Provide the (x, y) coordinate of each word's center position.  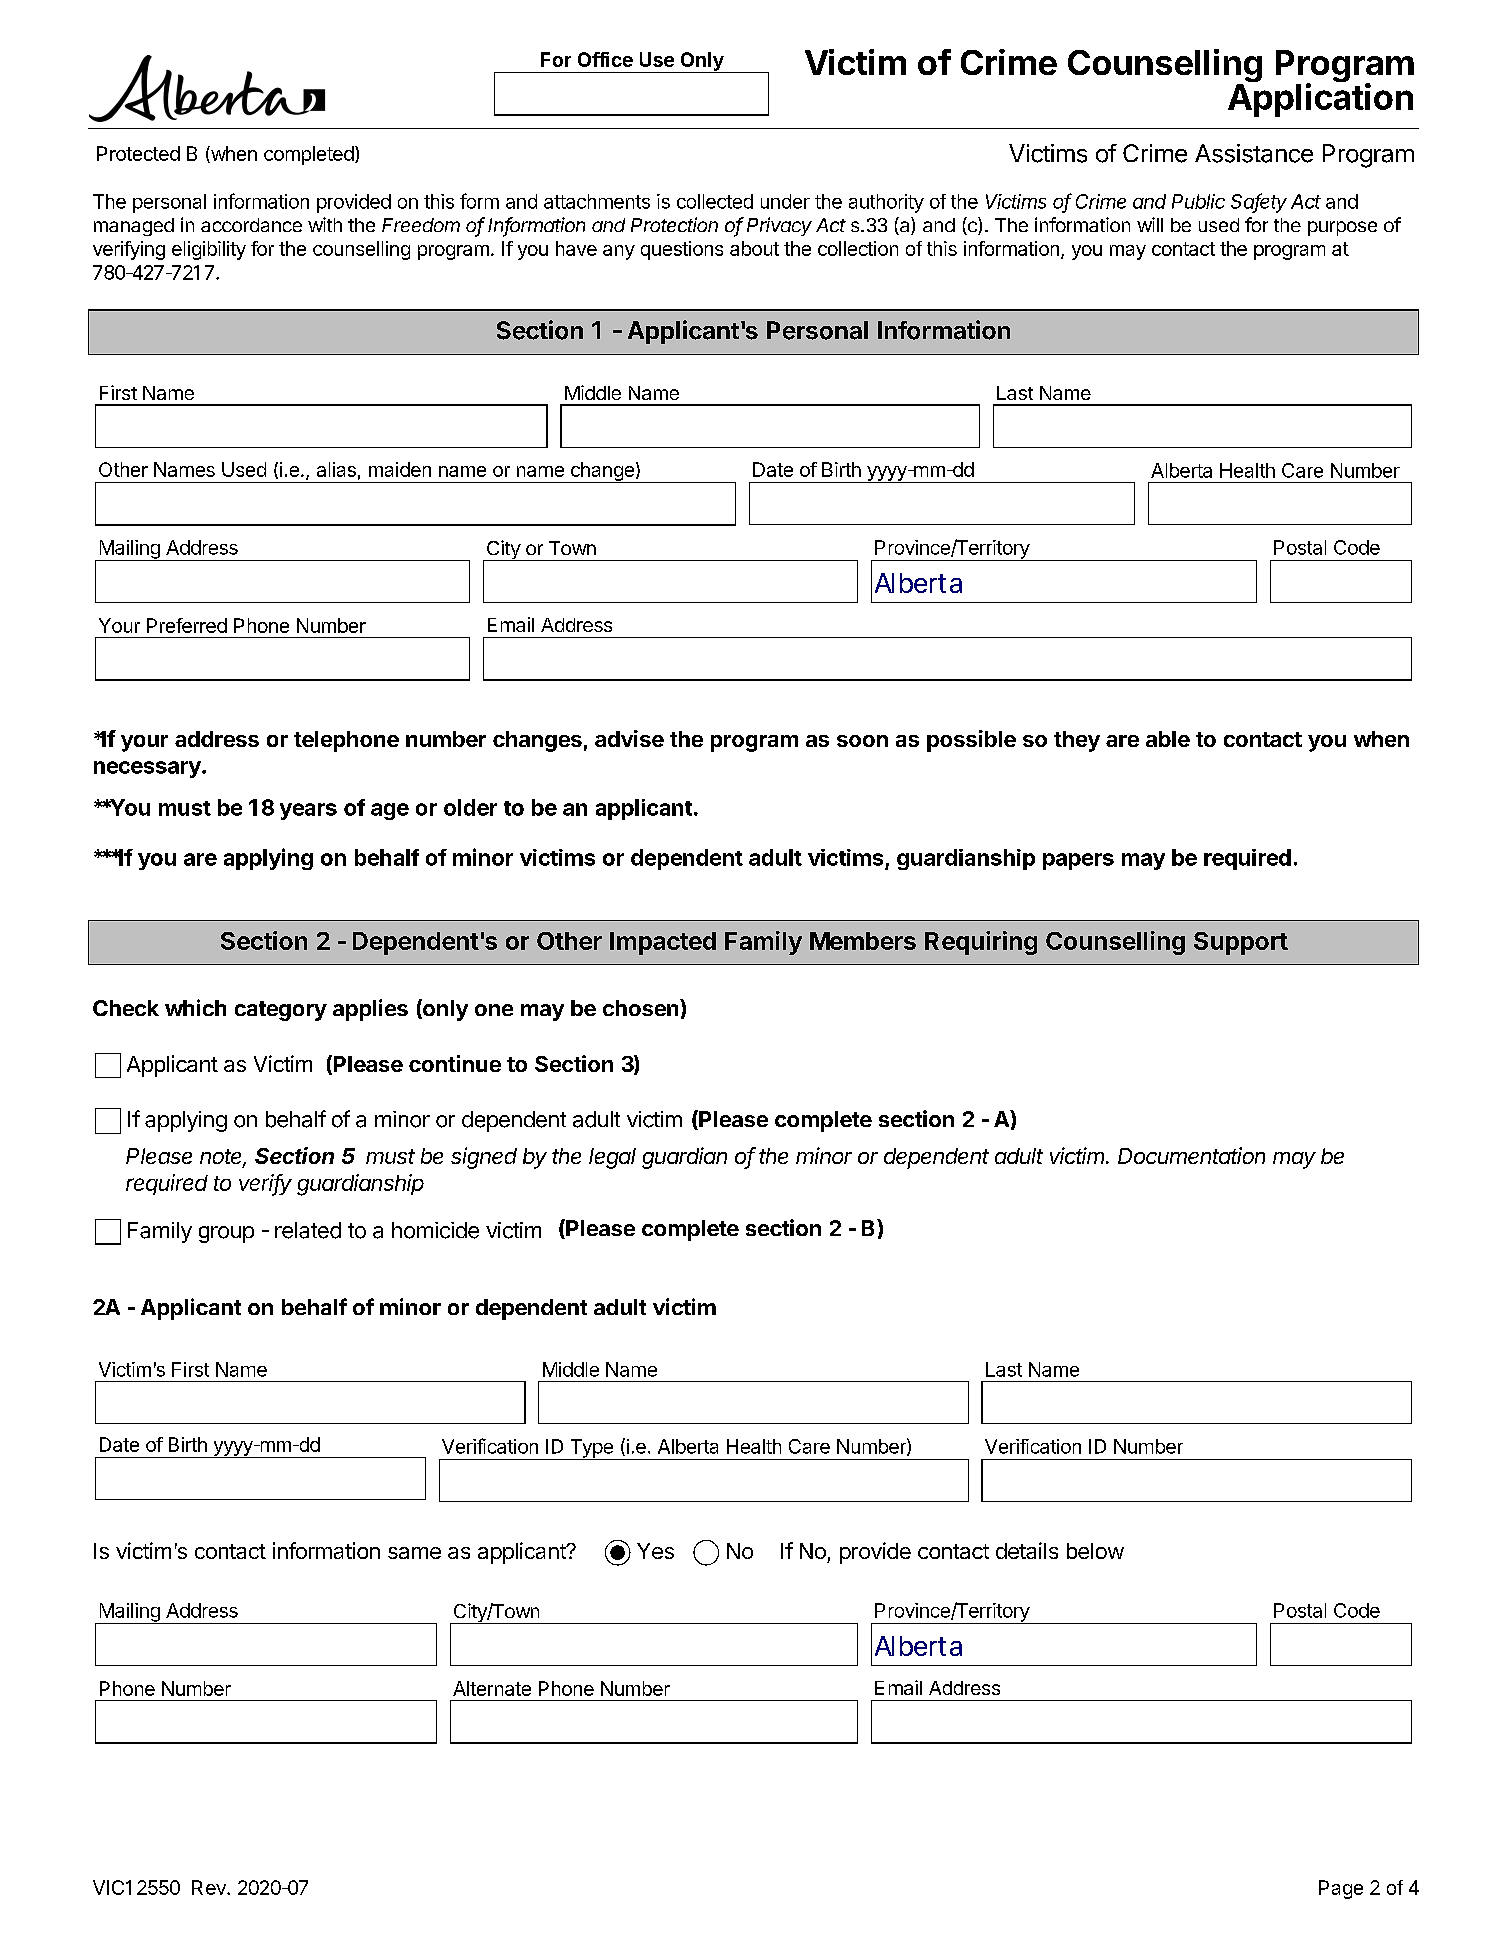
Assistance (1254, 153)
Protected (138, 153)
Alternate (492, 1688)
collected (715, 201)
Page (1341, 1889)
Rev (210, 1887)
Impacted (663, 943)
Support (1241, 943)
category (281, 1011)
